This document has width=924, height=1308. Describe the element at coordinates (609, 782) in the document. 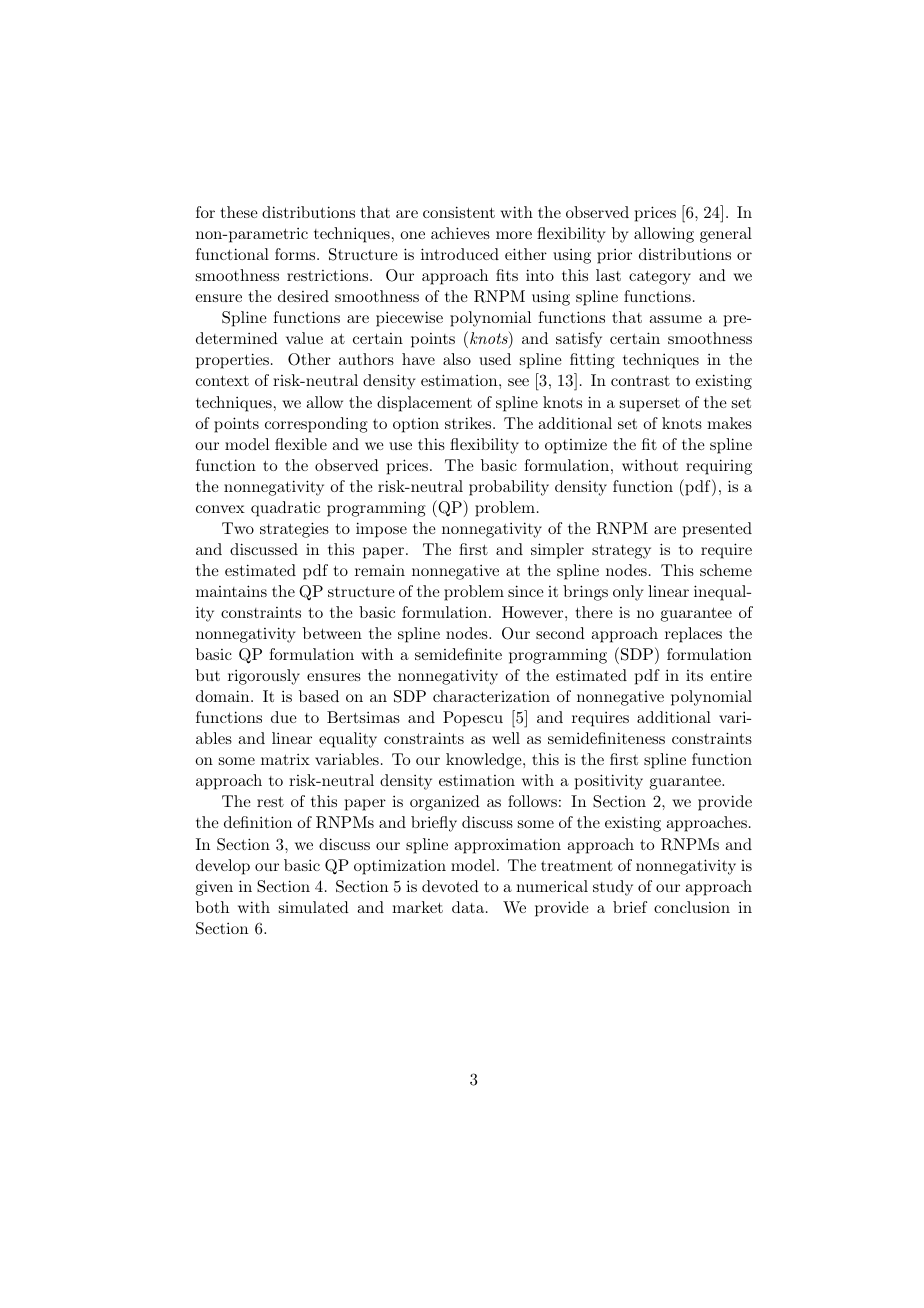

I see `positivity` at that location.
